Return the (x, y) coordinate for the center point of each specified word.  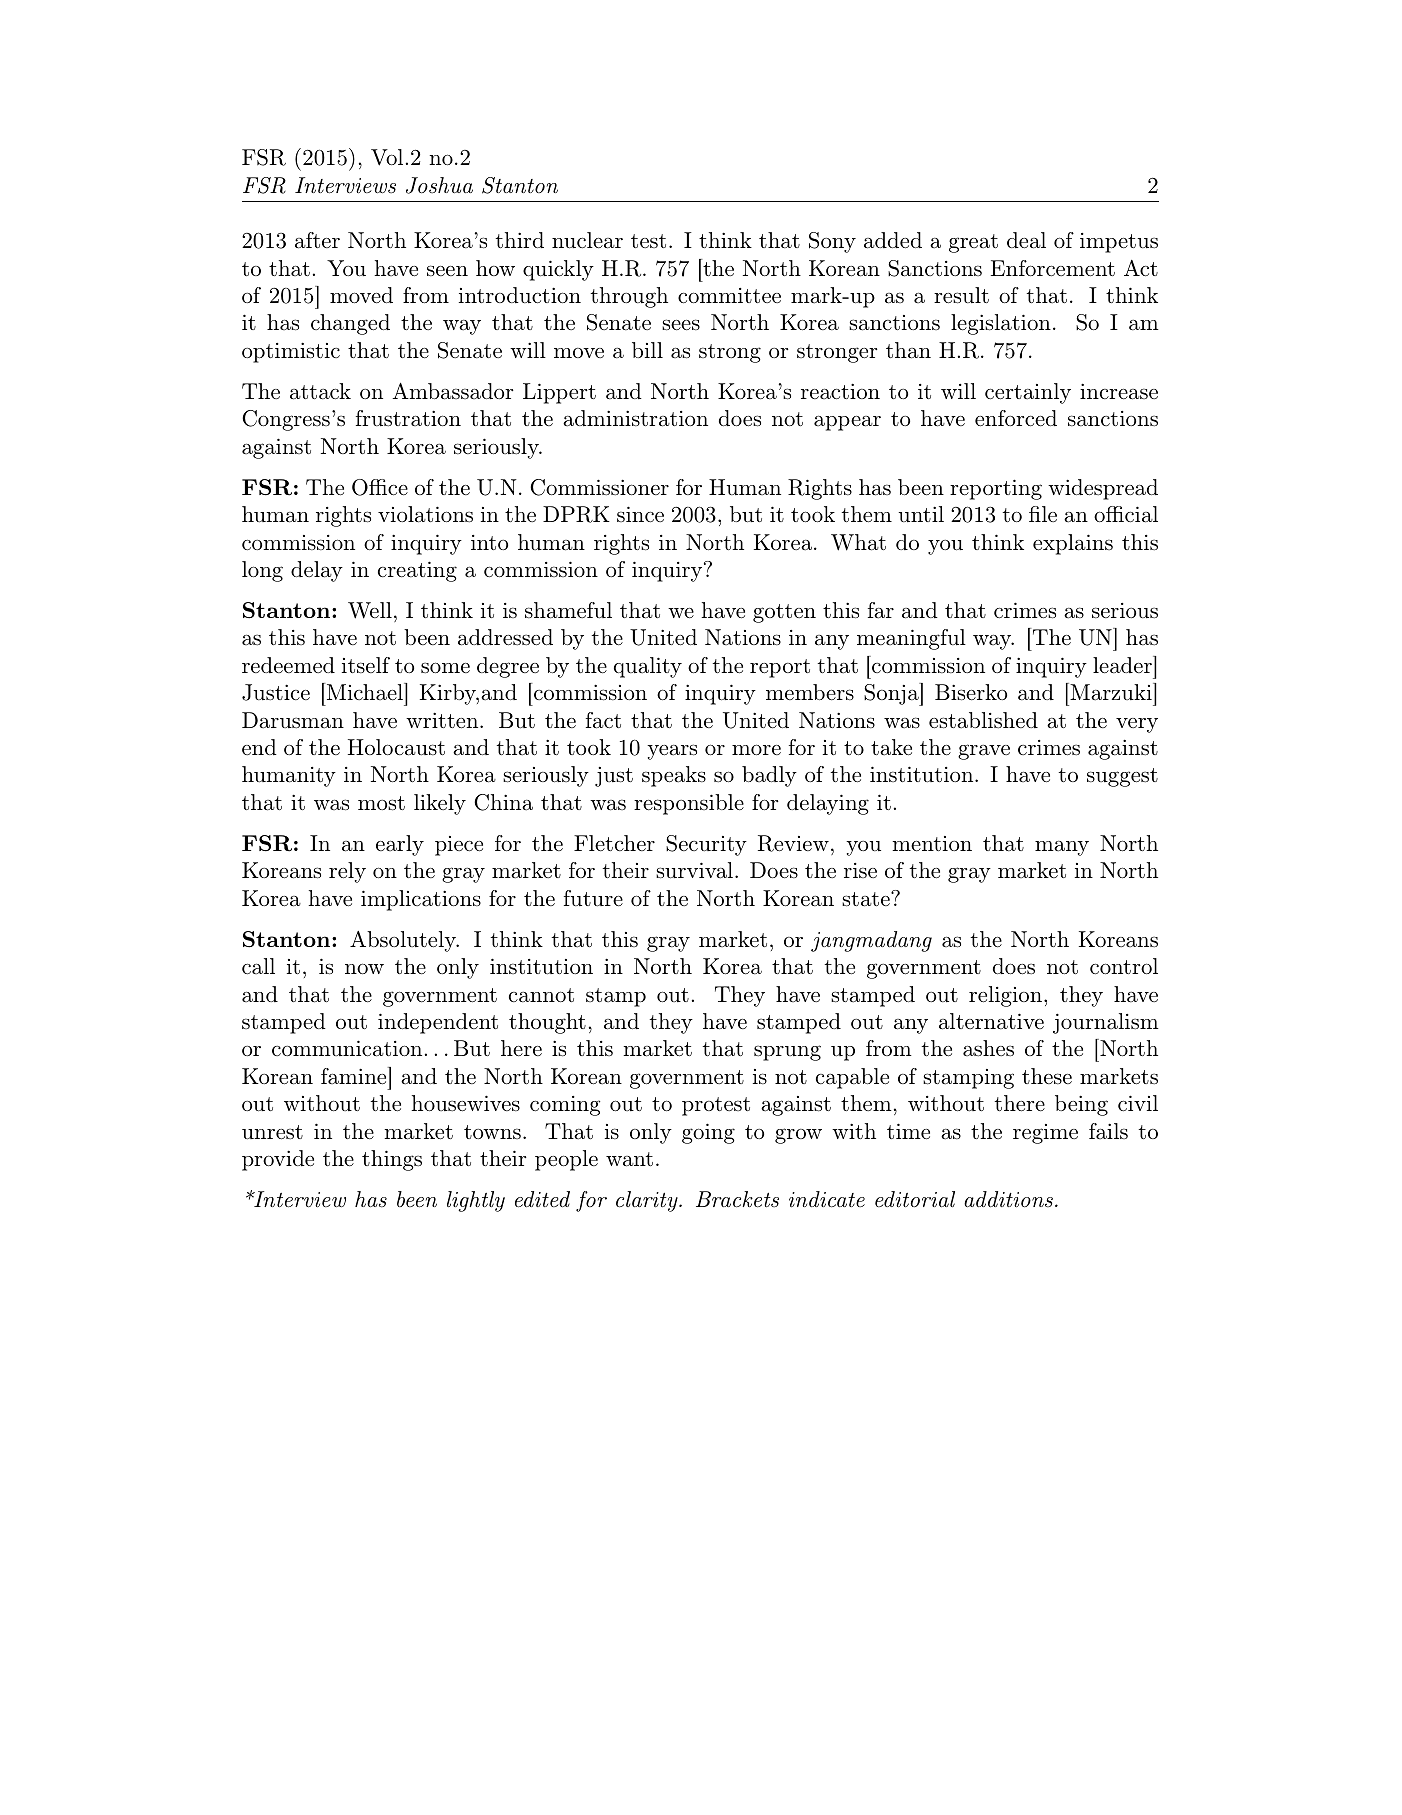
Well (370, 610)
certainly (1028, 393)
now (364, 968)
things (392, 1160)
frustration (408, 418)
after (317, 240)
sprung (787, 1053)
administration (635, 418)
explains (1073, 544)
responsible (689, 804)
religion (1005, 996)
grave (984, 752)
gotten (784, 613)
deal (1026, 240)
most (381, 803)
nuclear (587, 240)
